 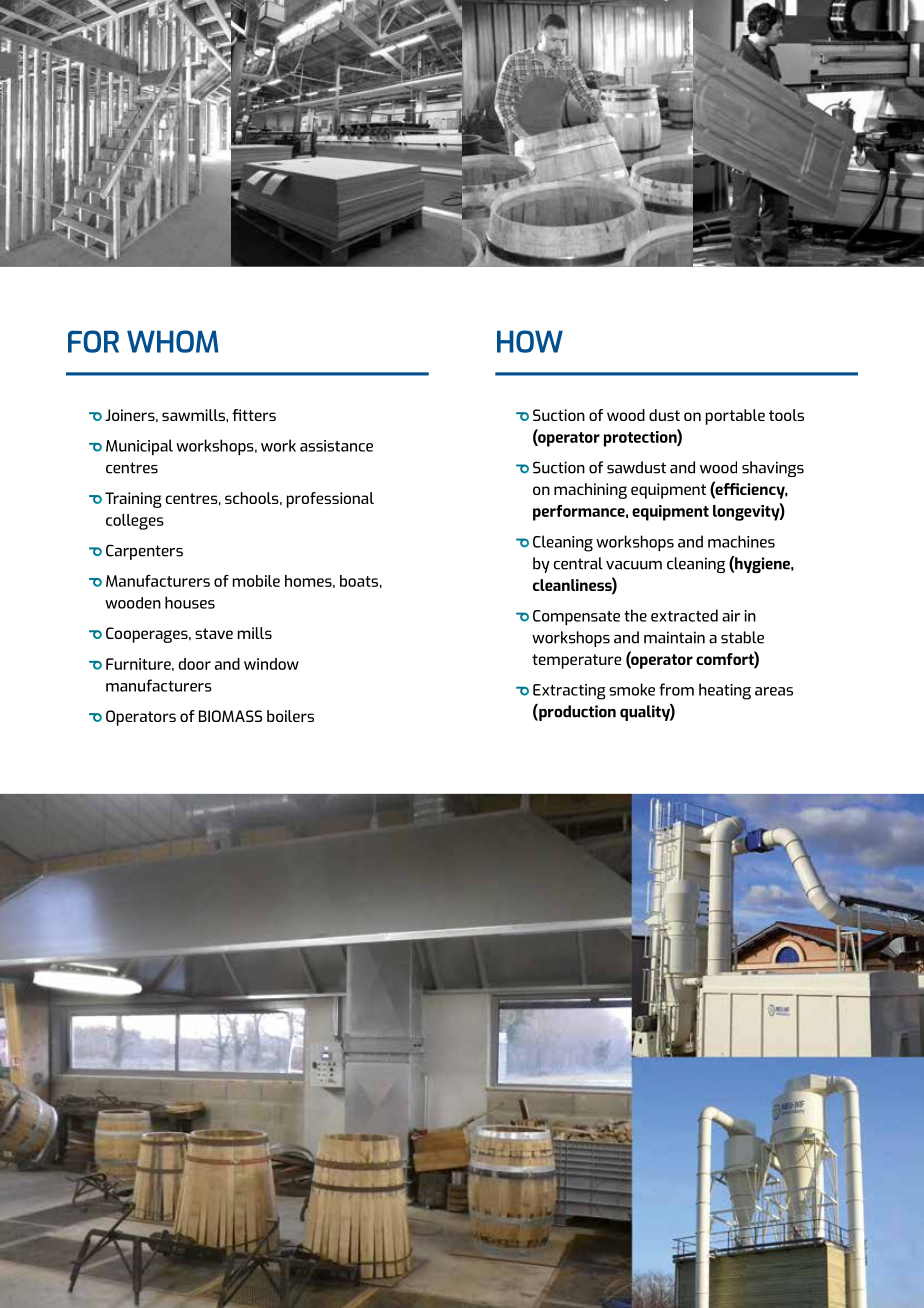 I want to click on assistance, so click(x=336, y=446).
